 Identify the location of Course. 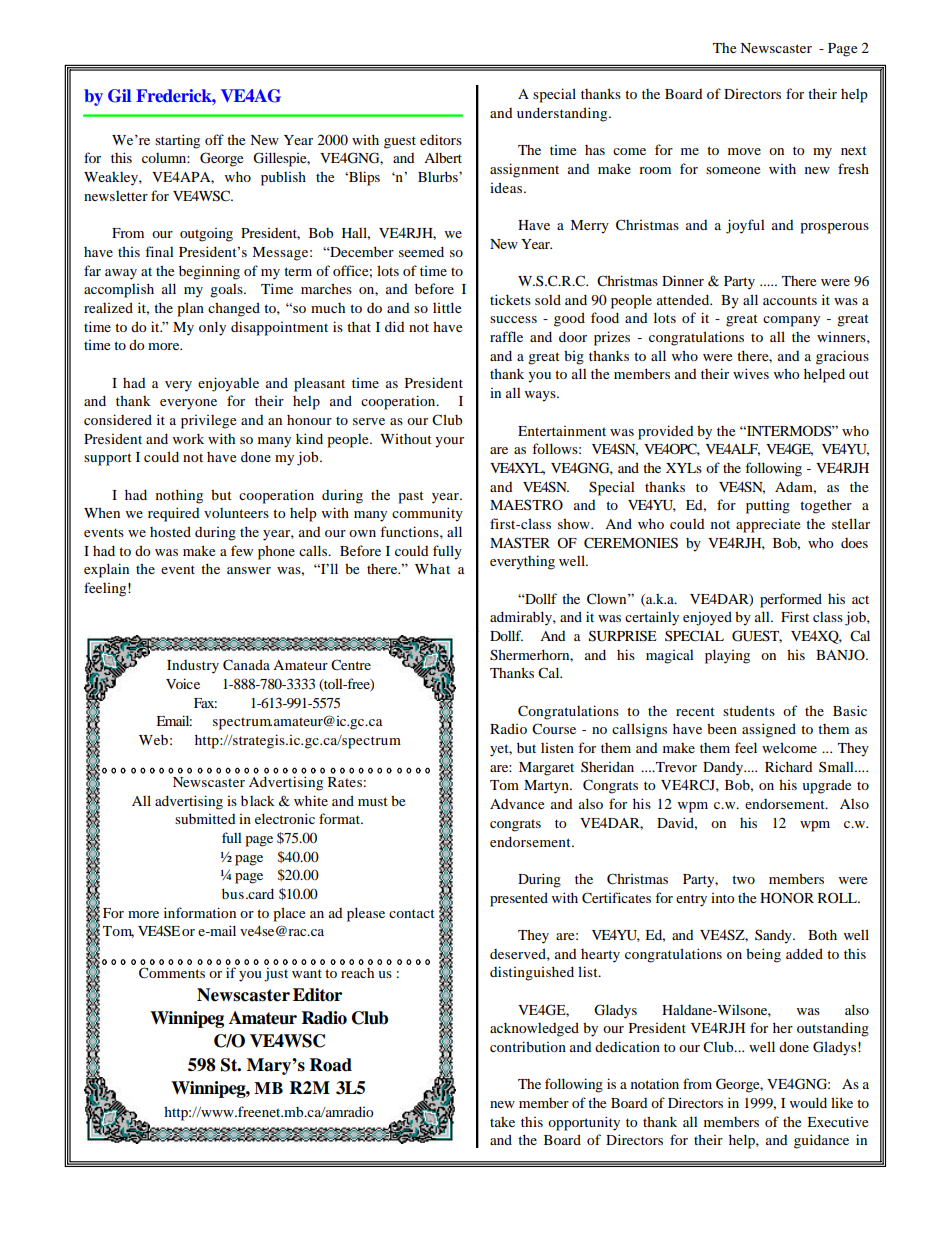
(554, 728).
